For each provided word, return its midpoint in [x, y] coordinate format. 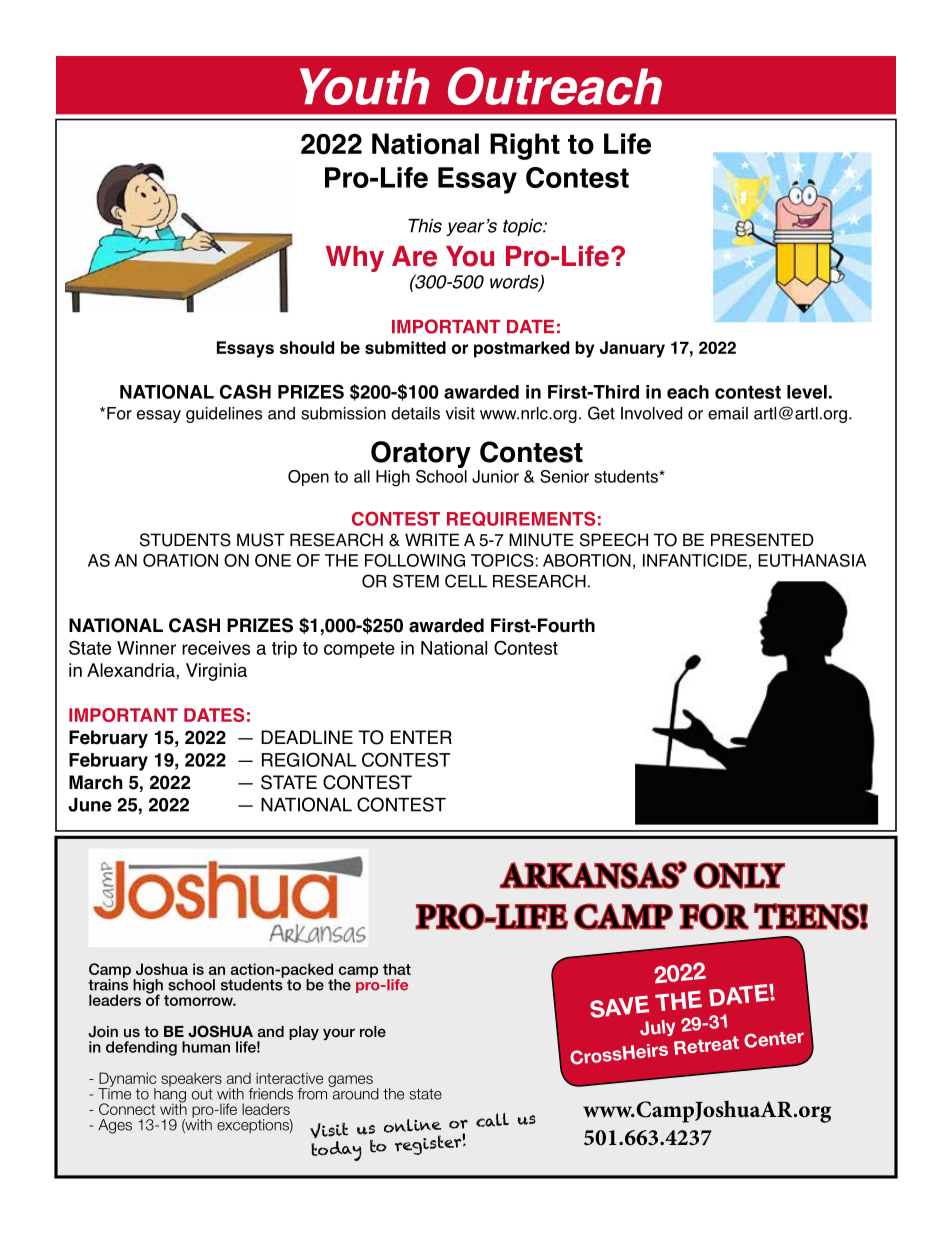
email [728, 413]
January [632, 349]
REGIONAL [309, 759]
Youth [364, 86]
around [354, 1093]
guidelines [224, 415]
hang [169, 1095]
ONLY [739, 875]
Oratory [421, 454]
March [95, 782]
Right [525, 146]
